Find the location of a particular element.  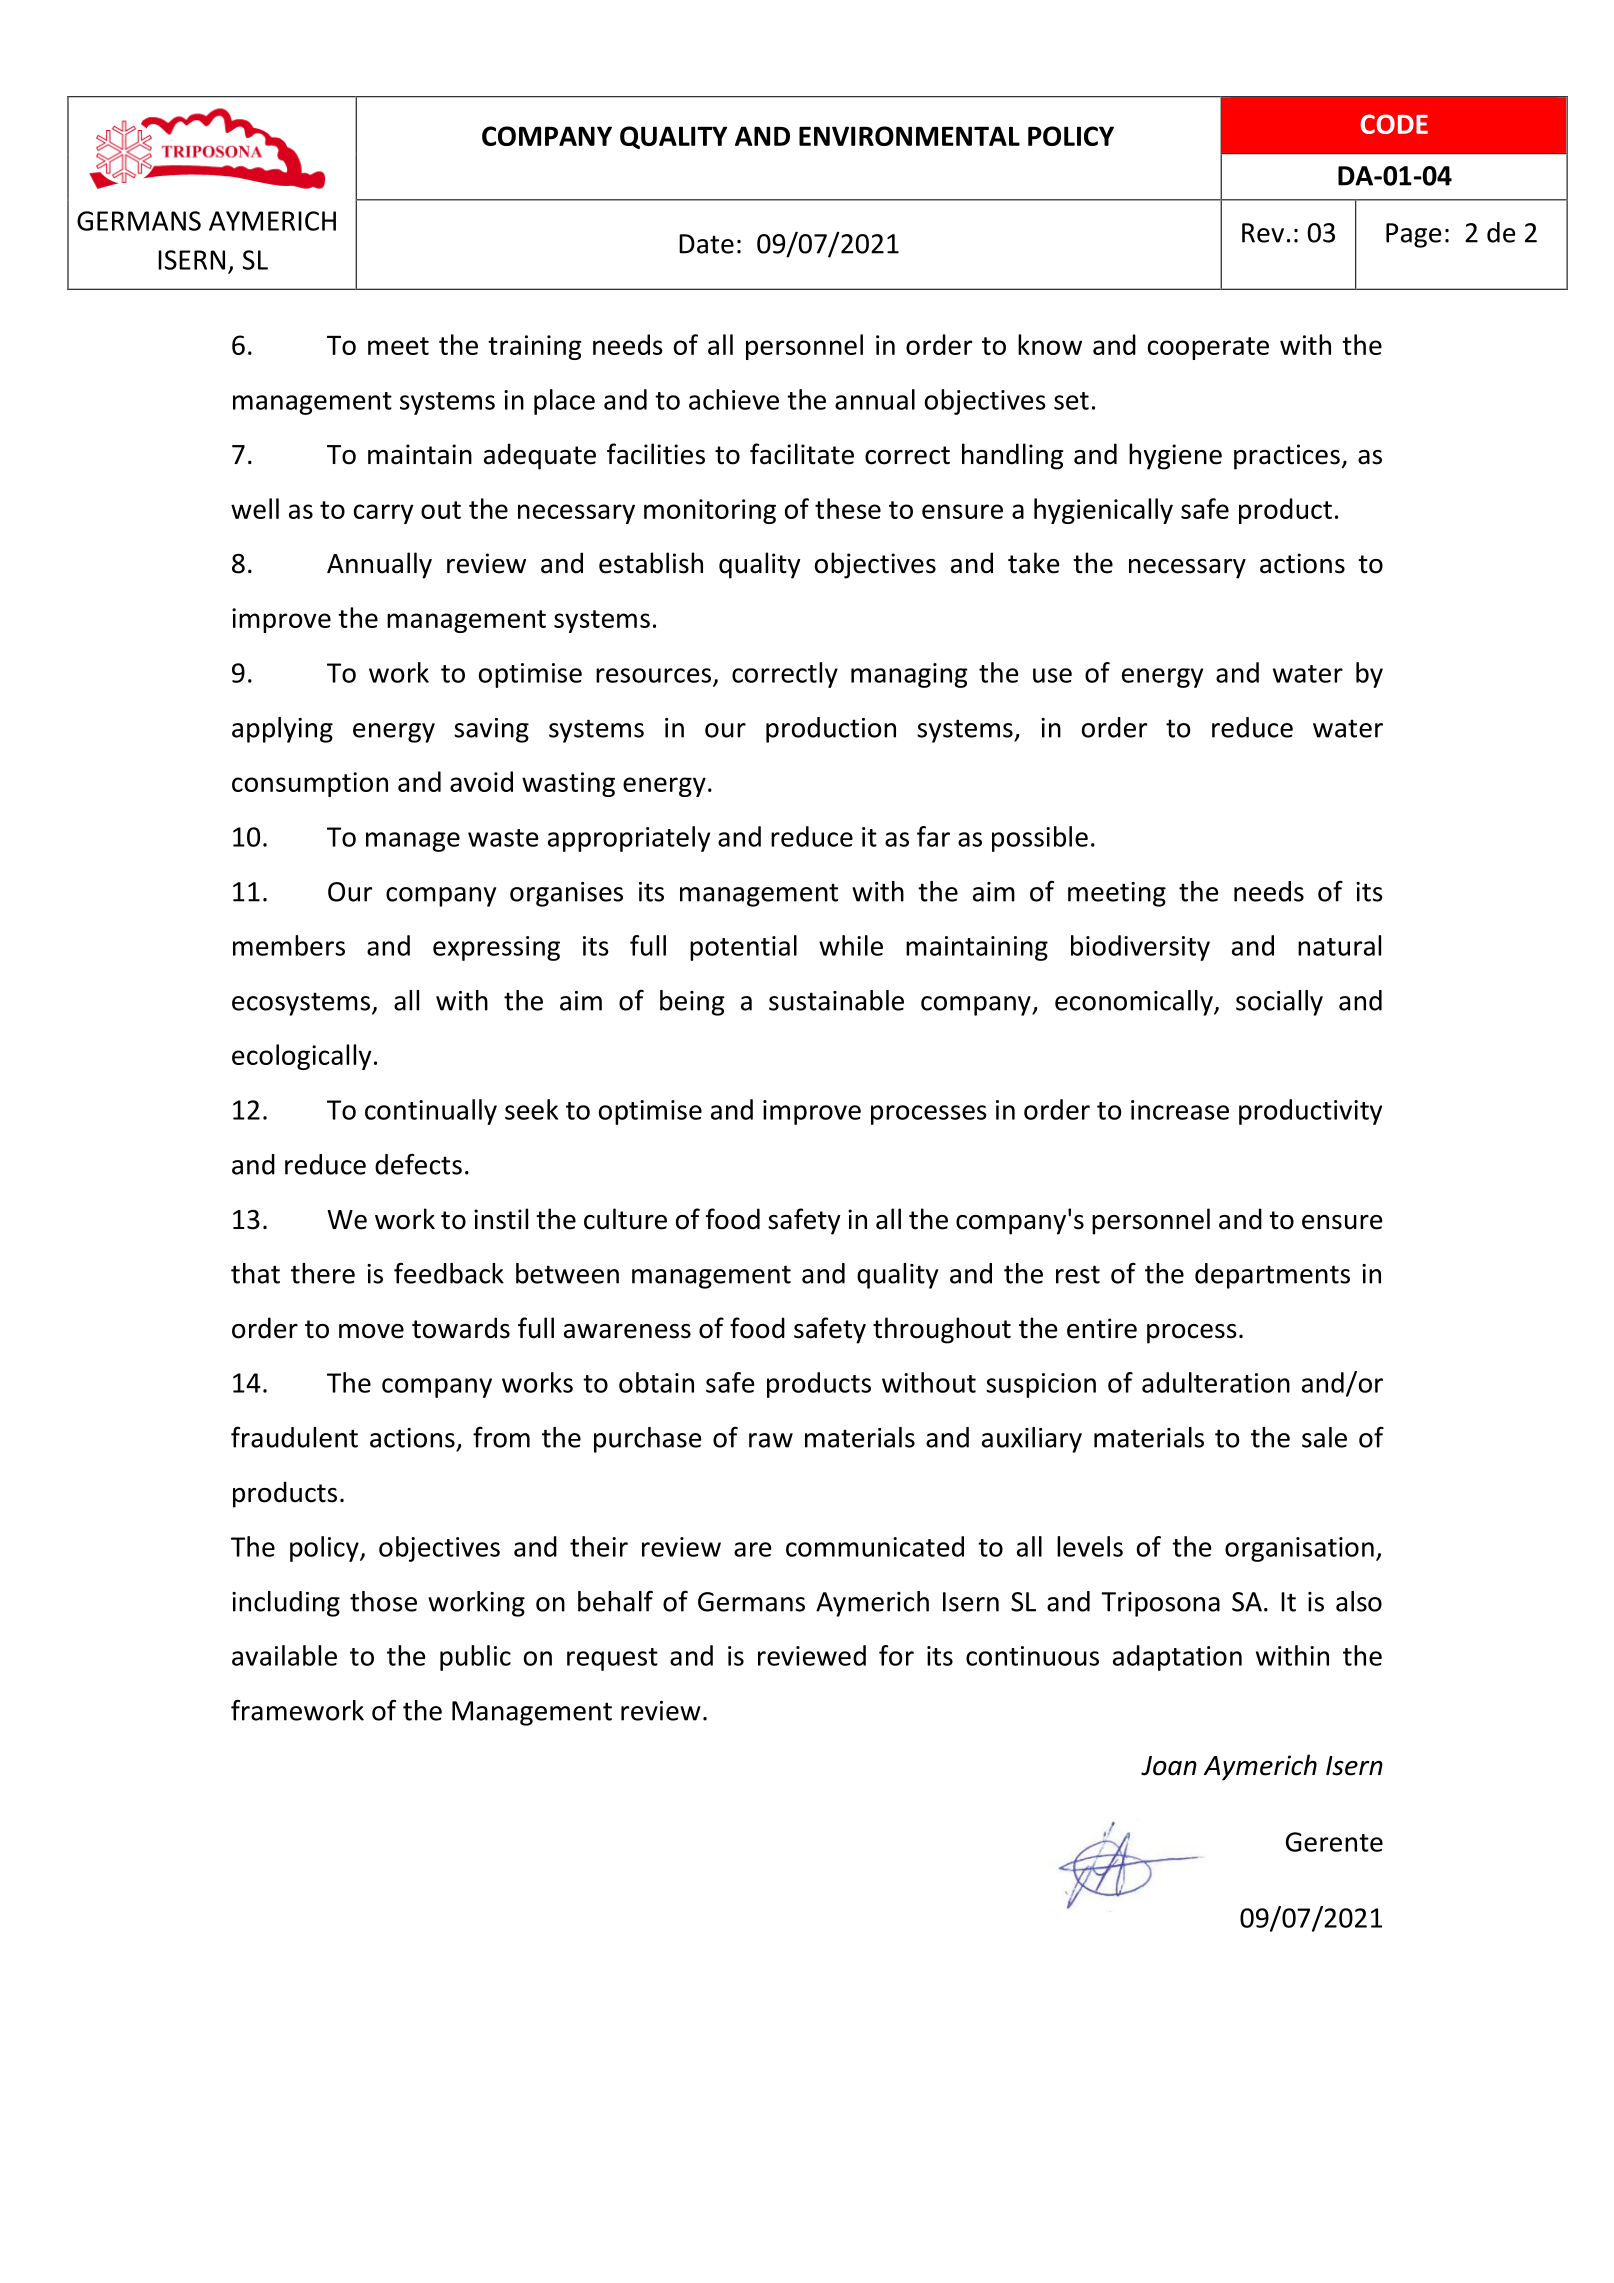

ENVIRONMENTAL is located at coordinates (909, 136).
